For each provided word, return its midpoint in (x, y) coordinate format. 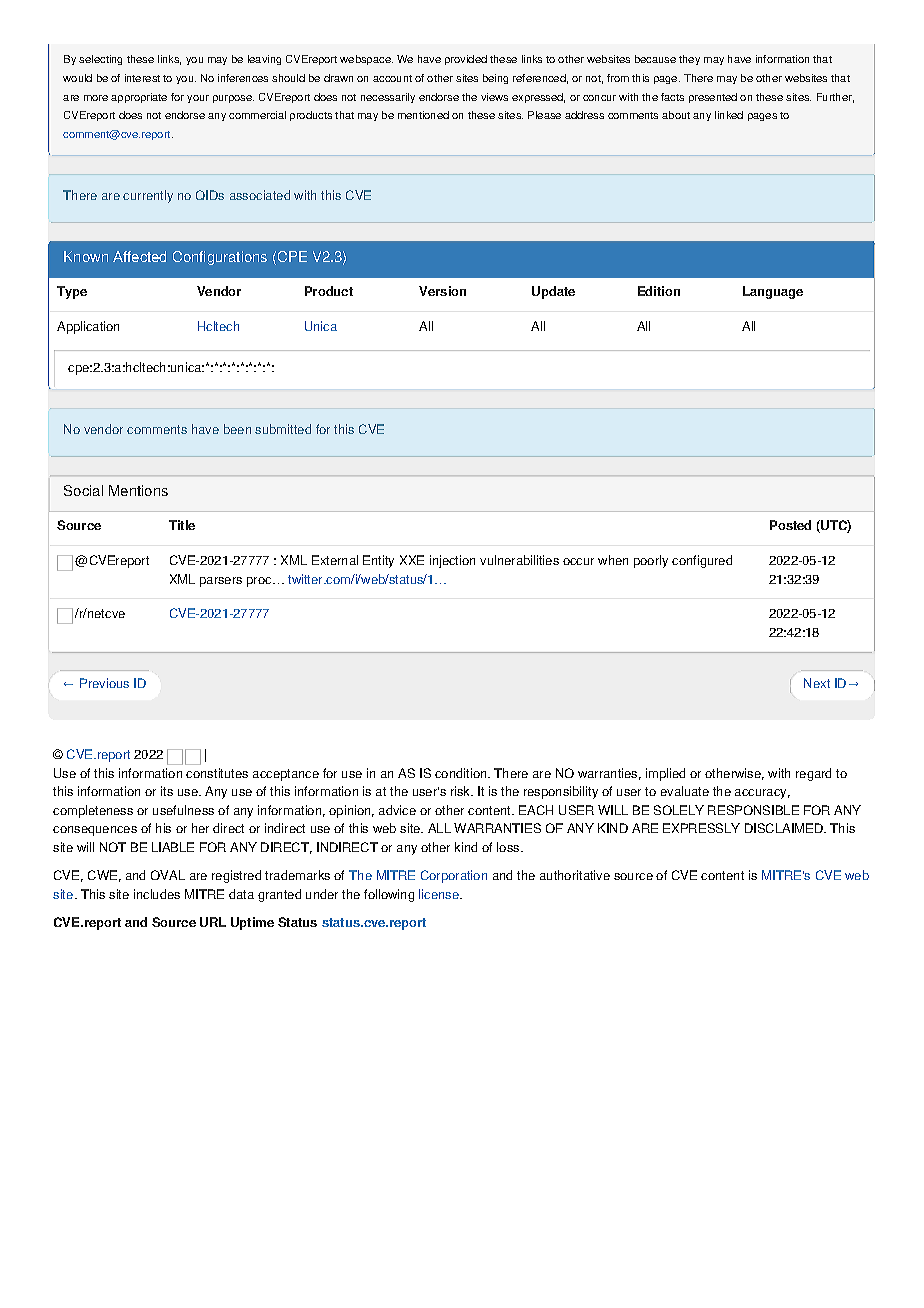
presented (713, 98)
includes (157, 894)
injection (452, 561)
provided (466, 60)
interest (142, 78)
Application (88, 327)
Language (773, 292)
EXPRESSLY (701, 828)
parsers (221, 582)
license (440, 894)
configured (702, 561)
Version (442, 291)
